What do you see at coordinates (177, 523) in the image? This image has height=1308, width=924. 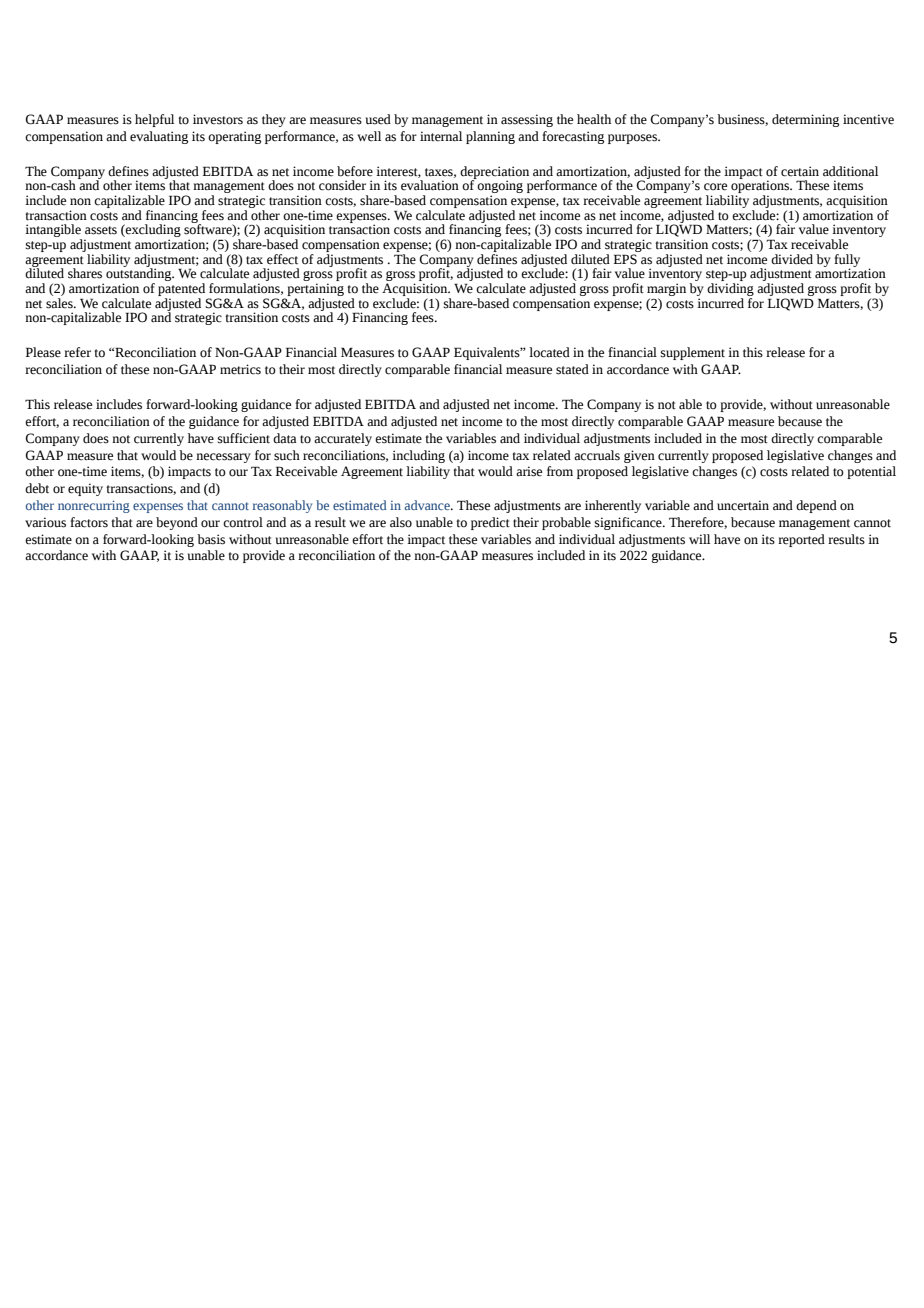 I see `beyond` at bounding box center [177, 523].
